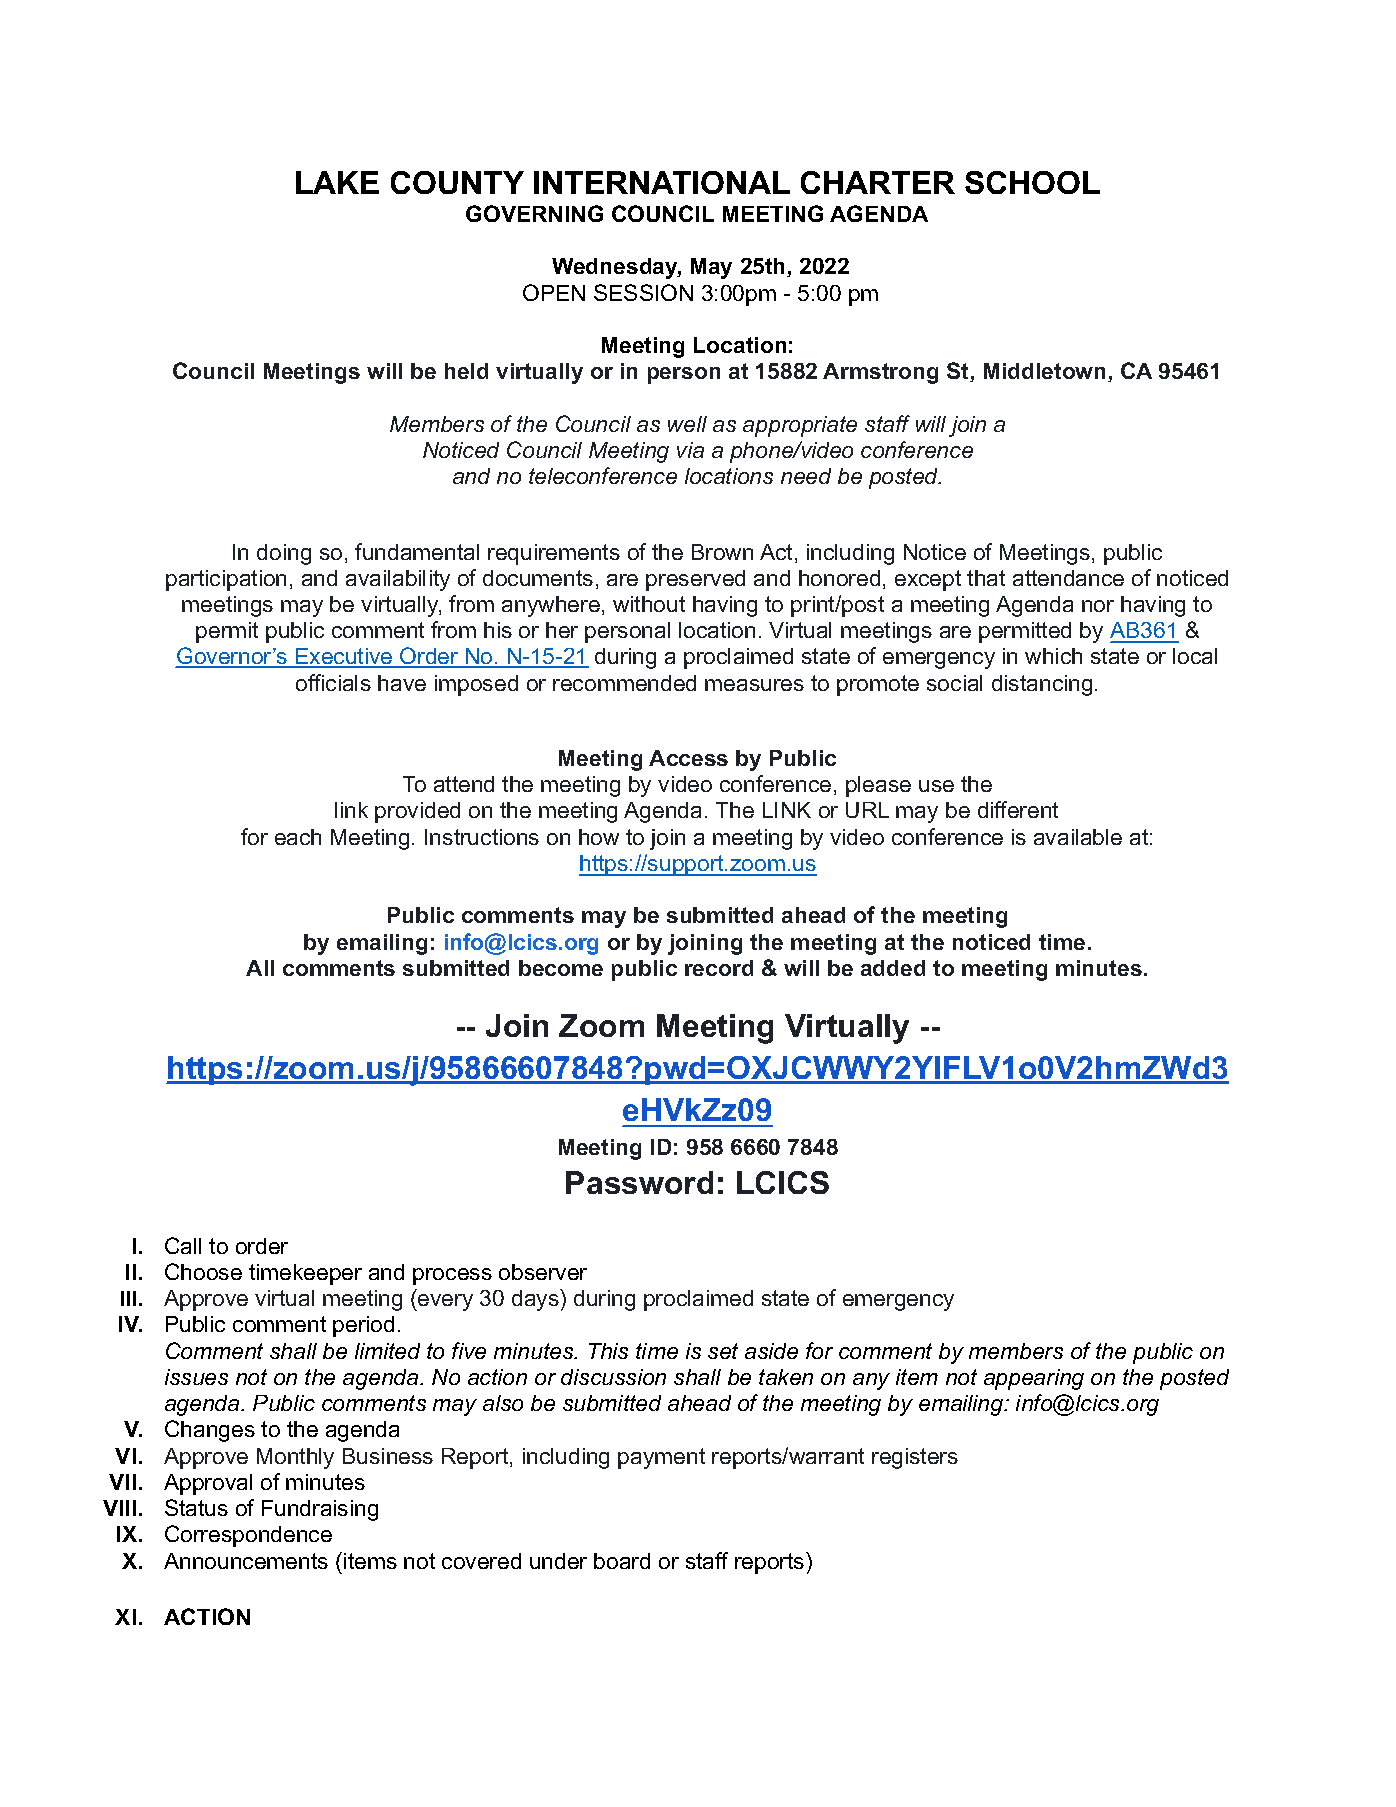 This screenshot has width=1396, height=1807. I want to click on Choose, so click(203, 1271).
